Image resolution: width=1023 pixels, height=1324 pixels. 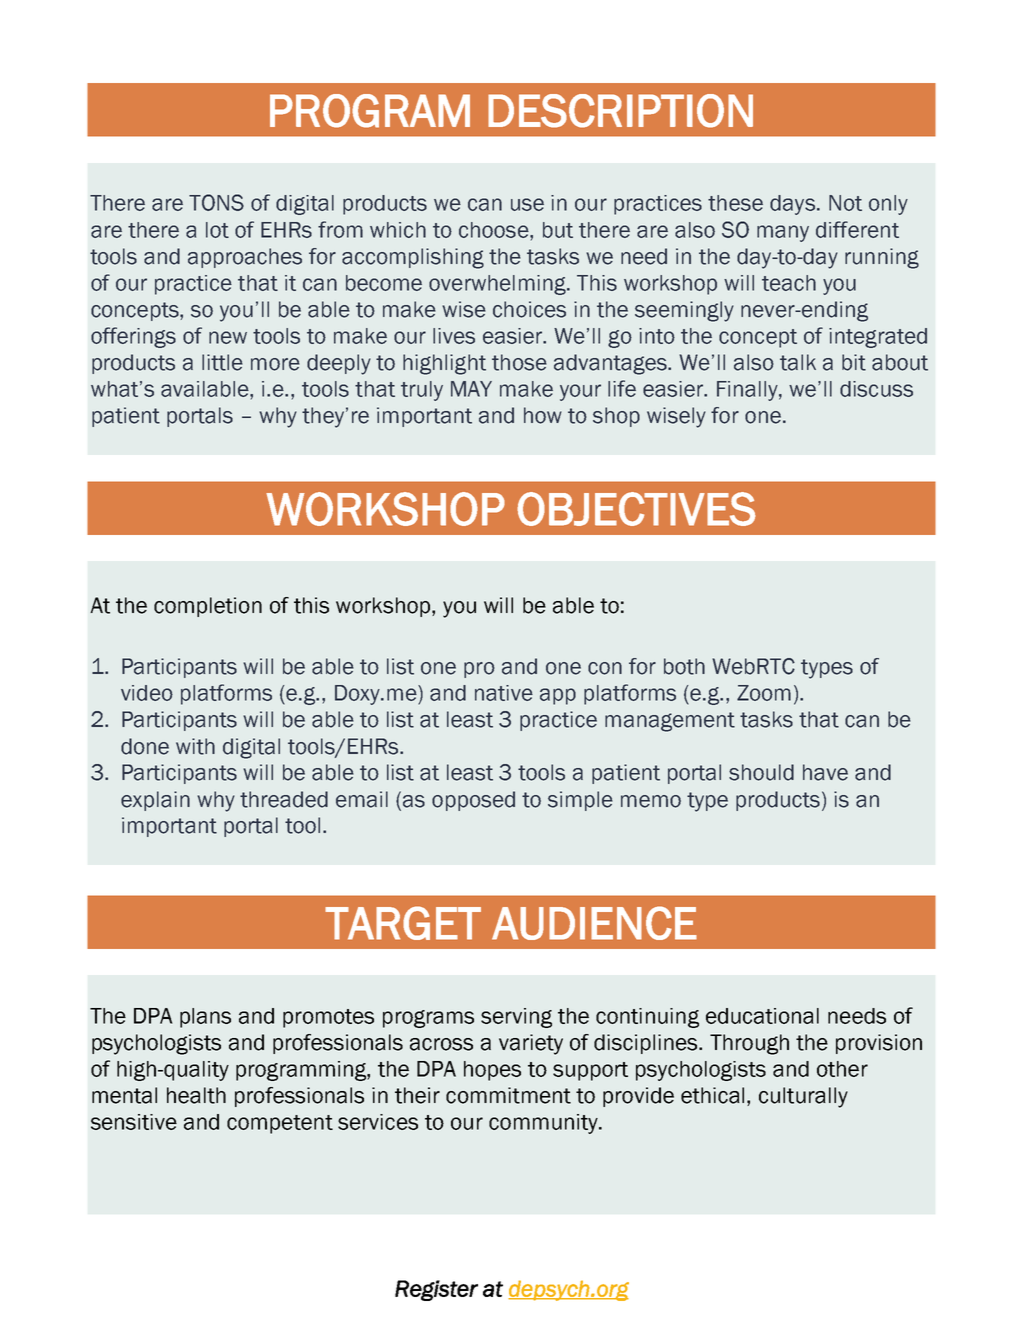 I want to click on Zoom, so click(x=764, y=693).
